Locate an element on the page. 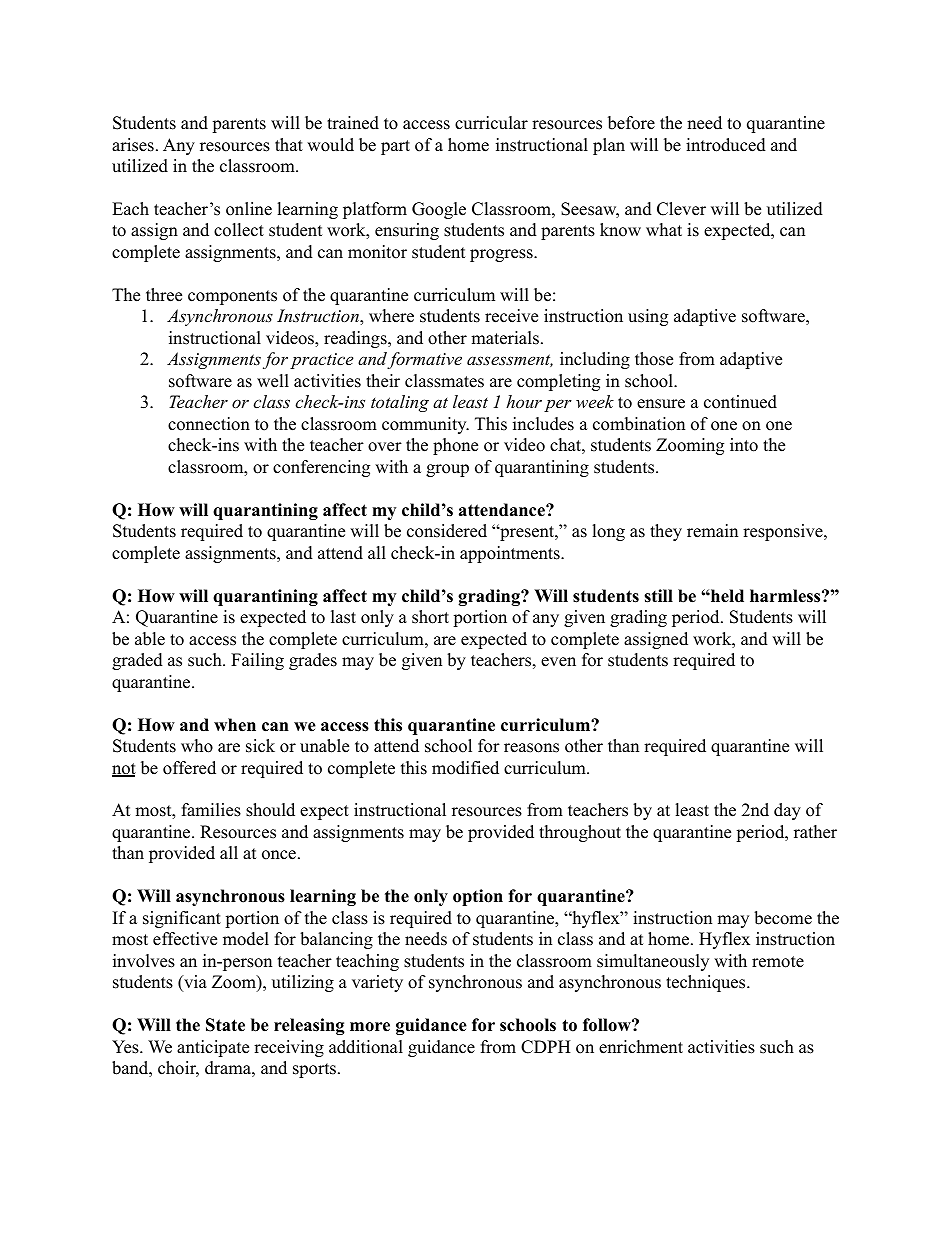  curricular is located at coordinates (491, 123).
